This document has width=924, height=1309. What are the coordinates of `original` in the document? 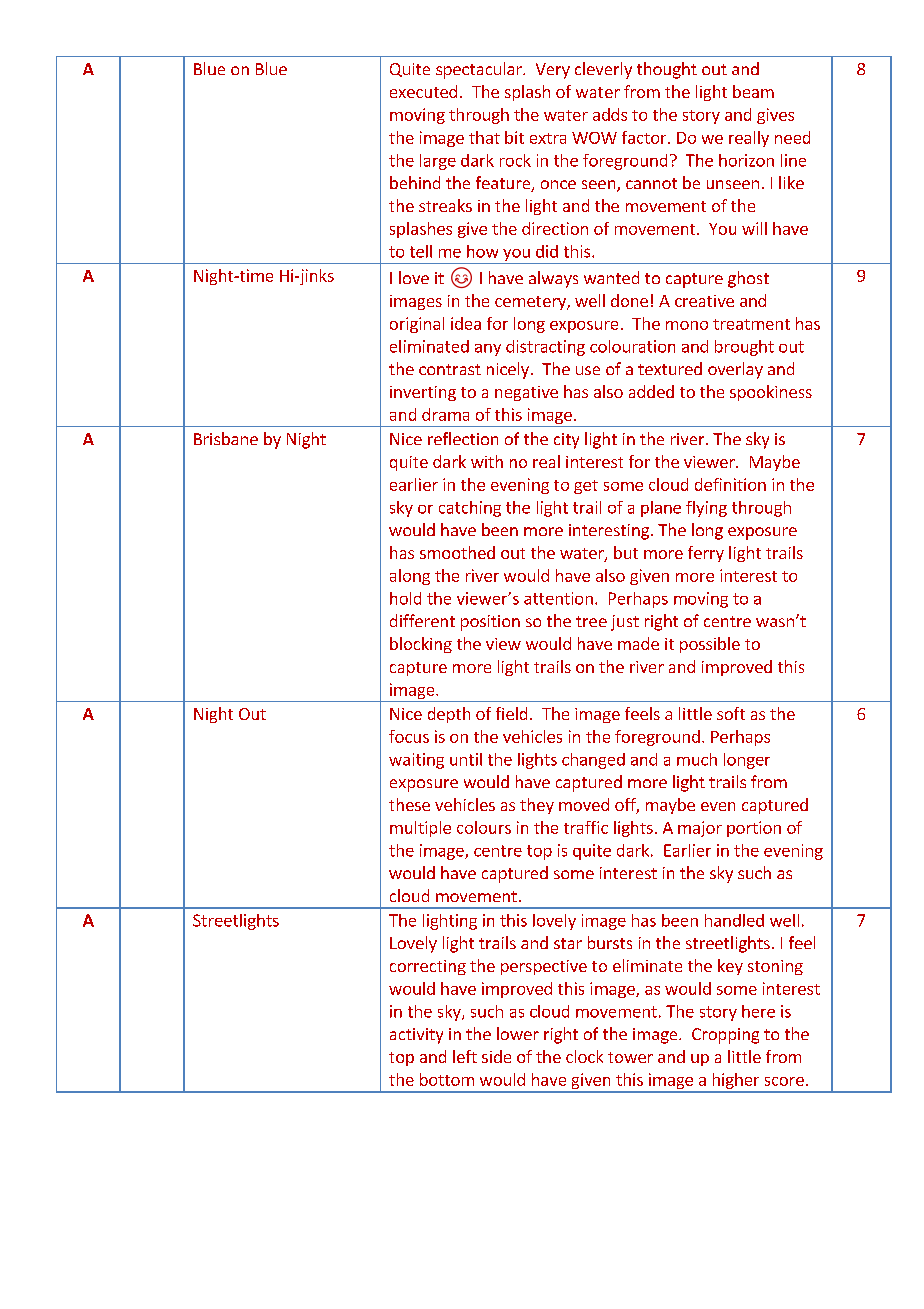 It's located at (417, 325).
